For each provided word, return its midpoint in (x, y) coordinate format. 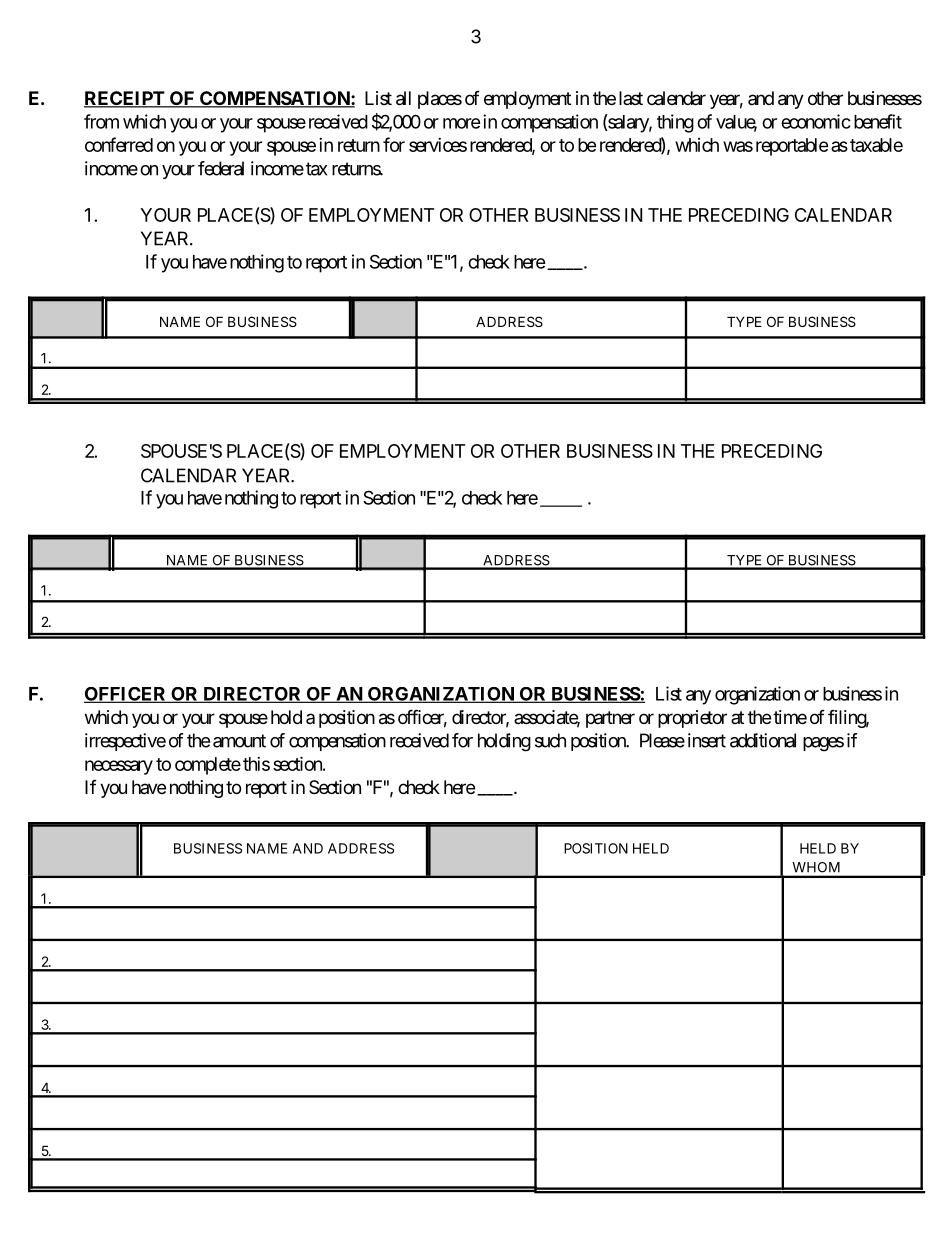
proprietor (692, 719)
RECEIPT (125, 99)
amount (239, 741)
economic (816, 121)
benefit (878, 121)
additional (763, 740)
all (403, 98)
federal (221, 168)
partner (610, 719)
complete (208, 766)
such (550, 740)
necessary (119, 767)
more (462, 123)
